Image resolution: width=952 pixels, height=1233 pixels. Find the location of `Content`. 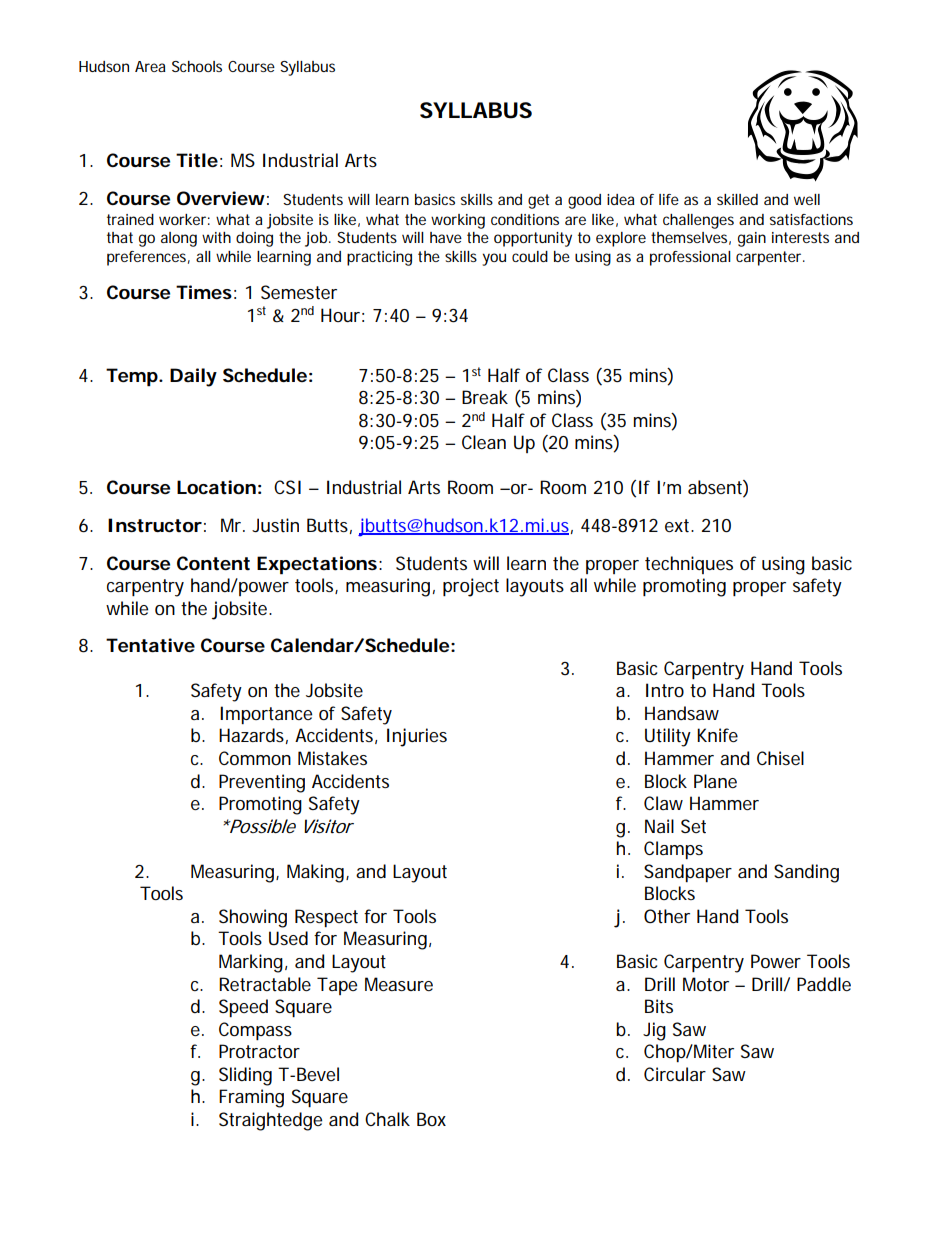

Content is located at coordinates (213, 563).
